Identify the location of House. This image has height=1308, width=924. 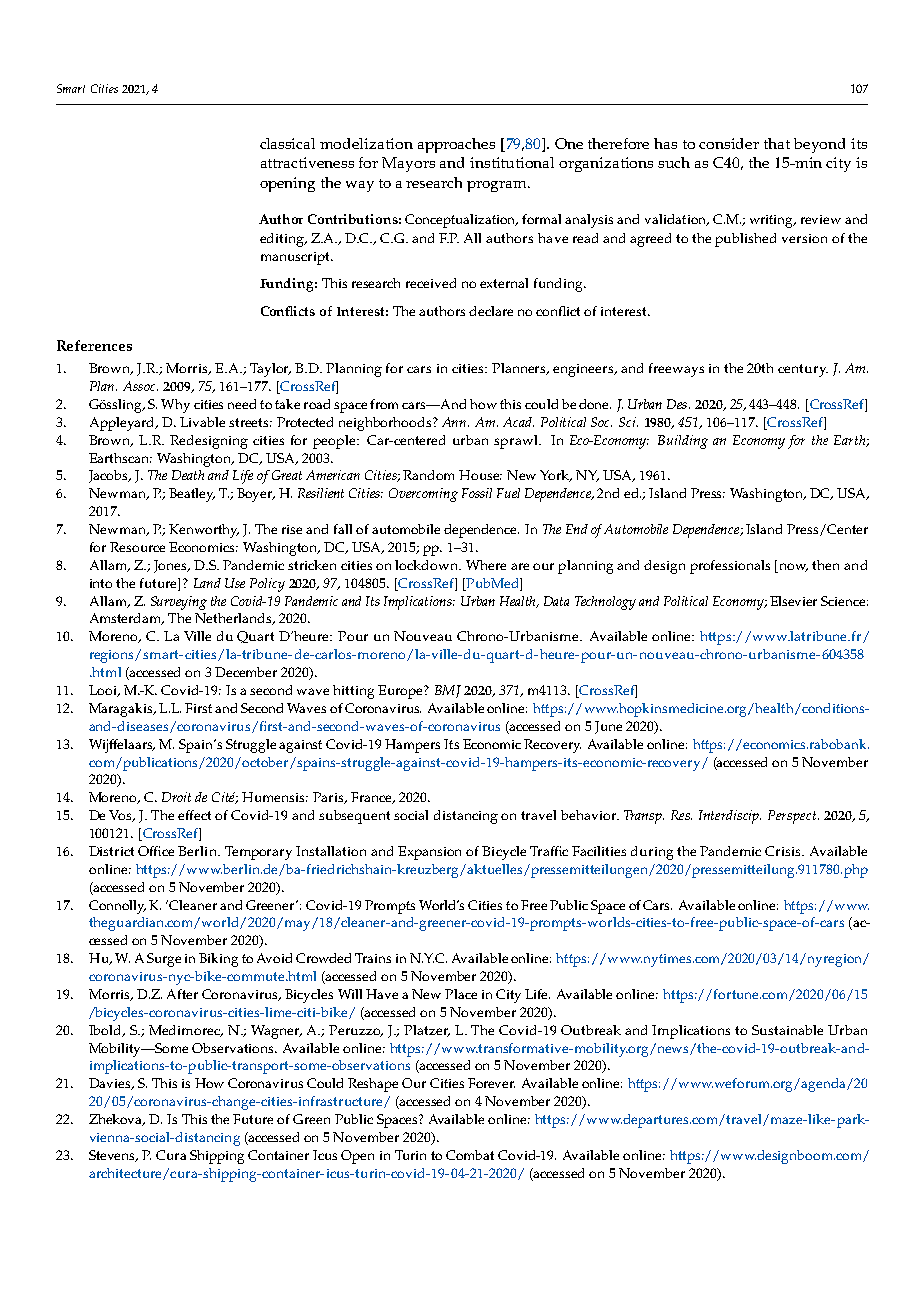
(480, 475).
